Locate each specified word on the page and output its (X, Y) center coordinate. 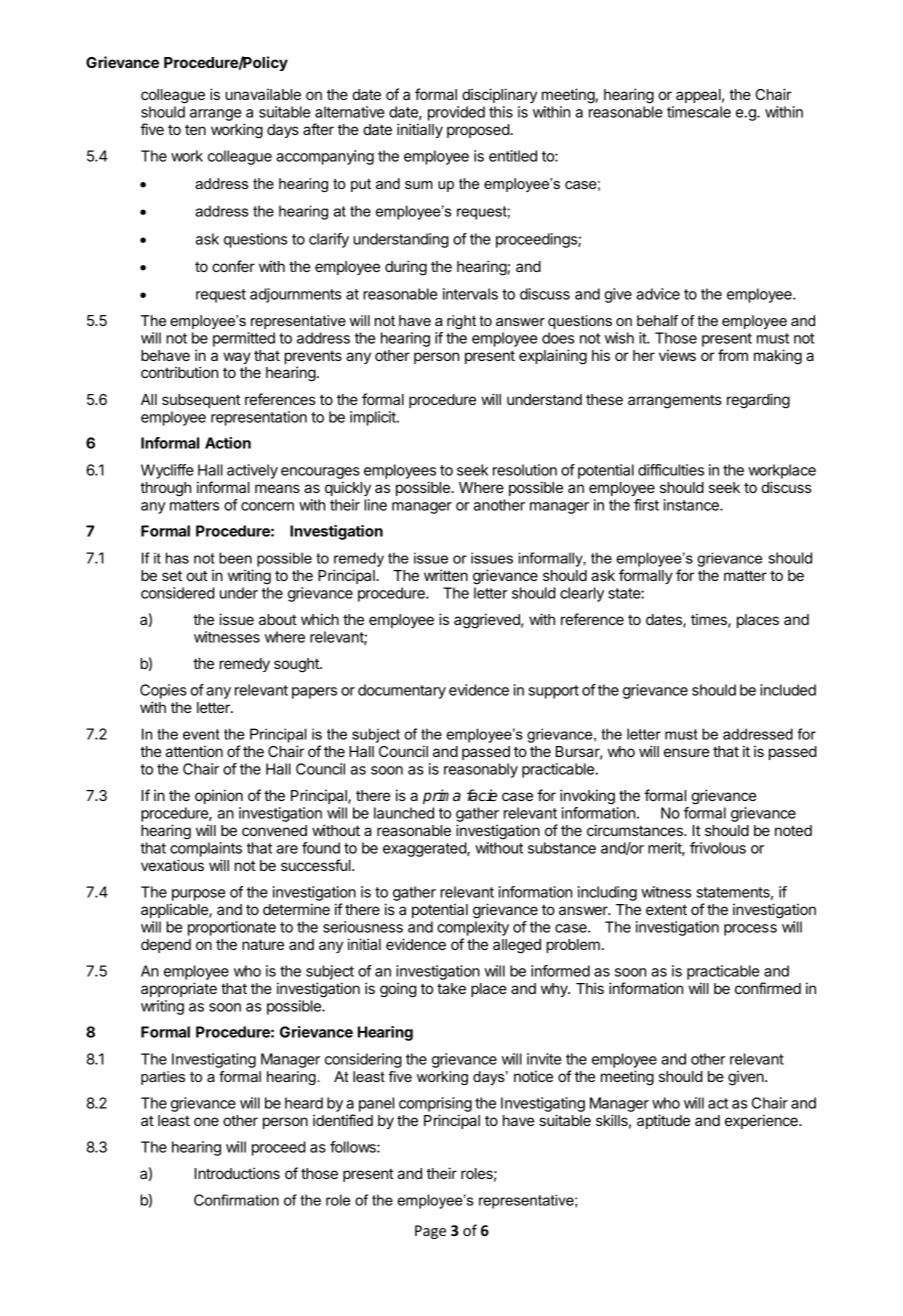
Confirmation (236, 1200)
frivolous (718, 848)
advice (658, 294)
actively (252, 471)
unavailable (263, 94)
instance (692, 505)
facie (482, 795)
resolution (525, 470)
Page (430, 1232)
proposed (478, 131)
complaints (206, 849)
